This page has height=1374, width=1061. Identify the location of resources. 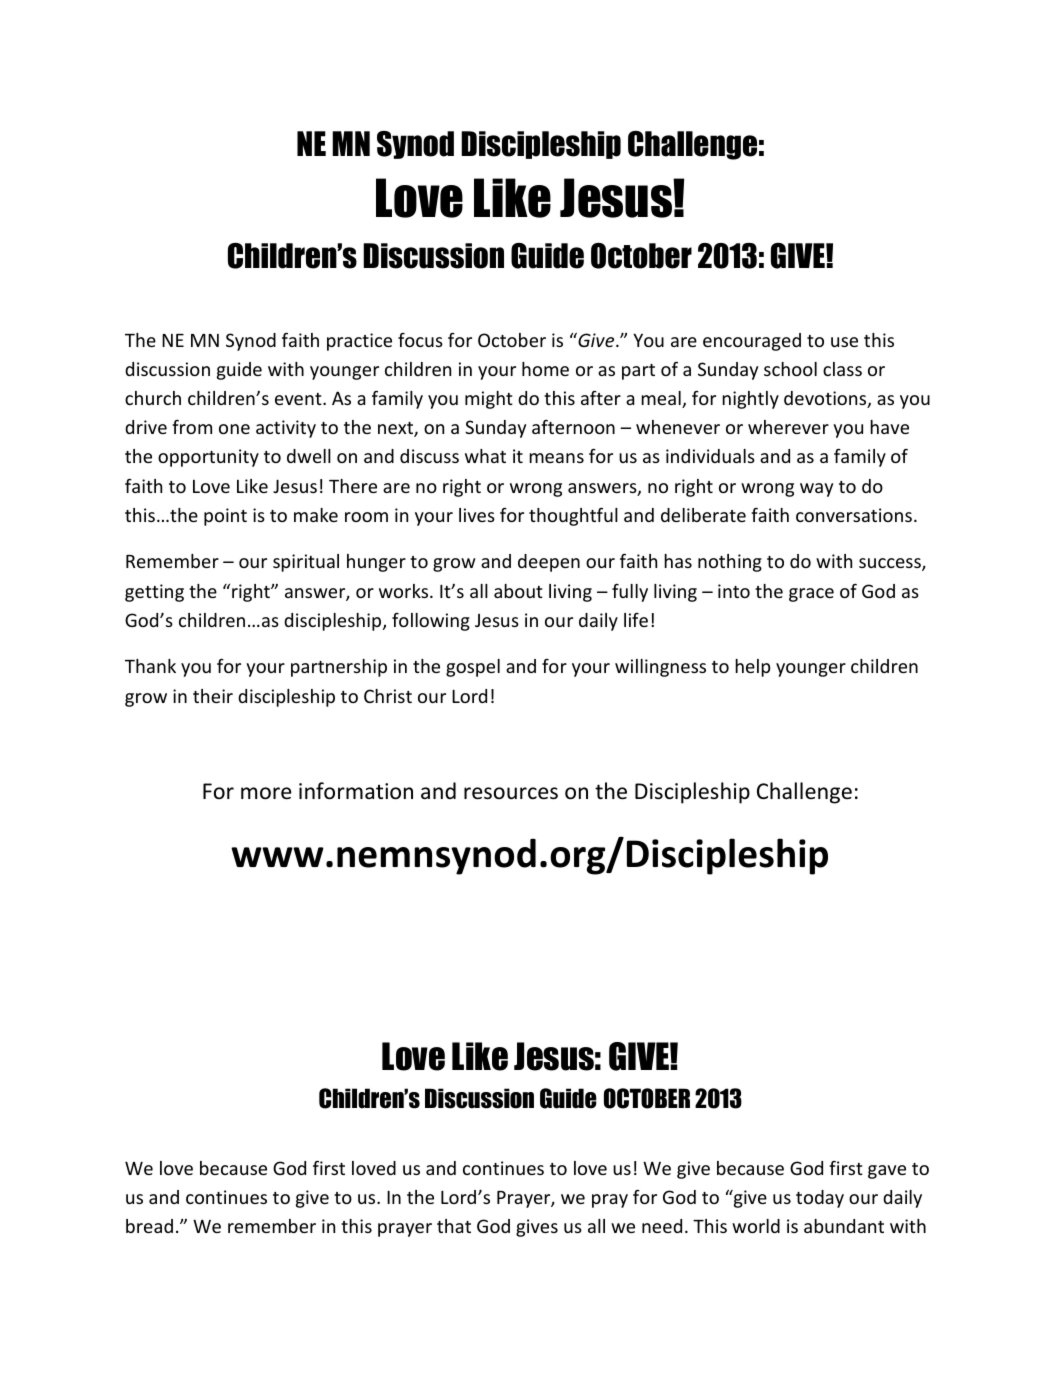
(511, 793).
